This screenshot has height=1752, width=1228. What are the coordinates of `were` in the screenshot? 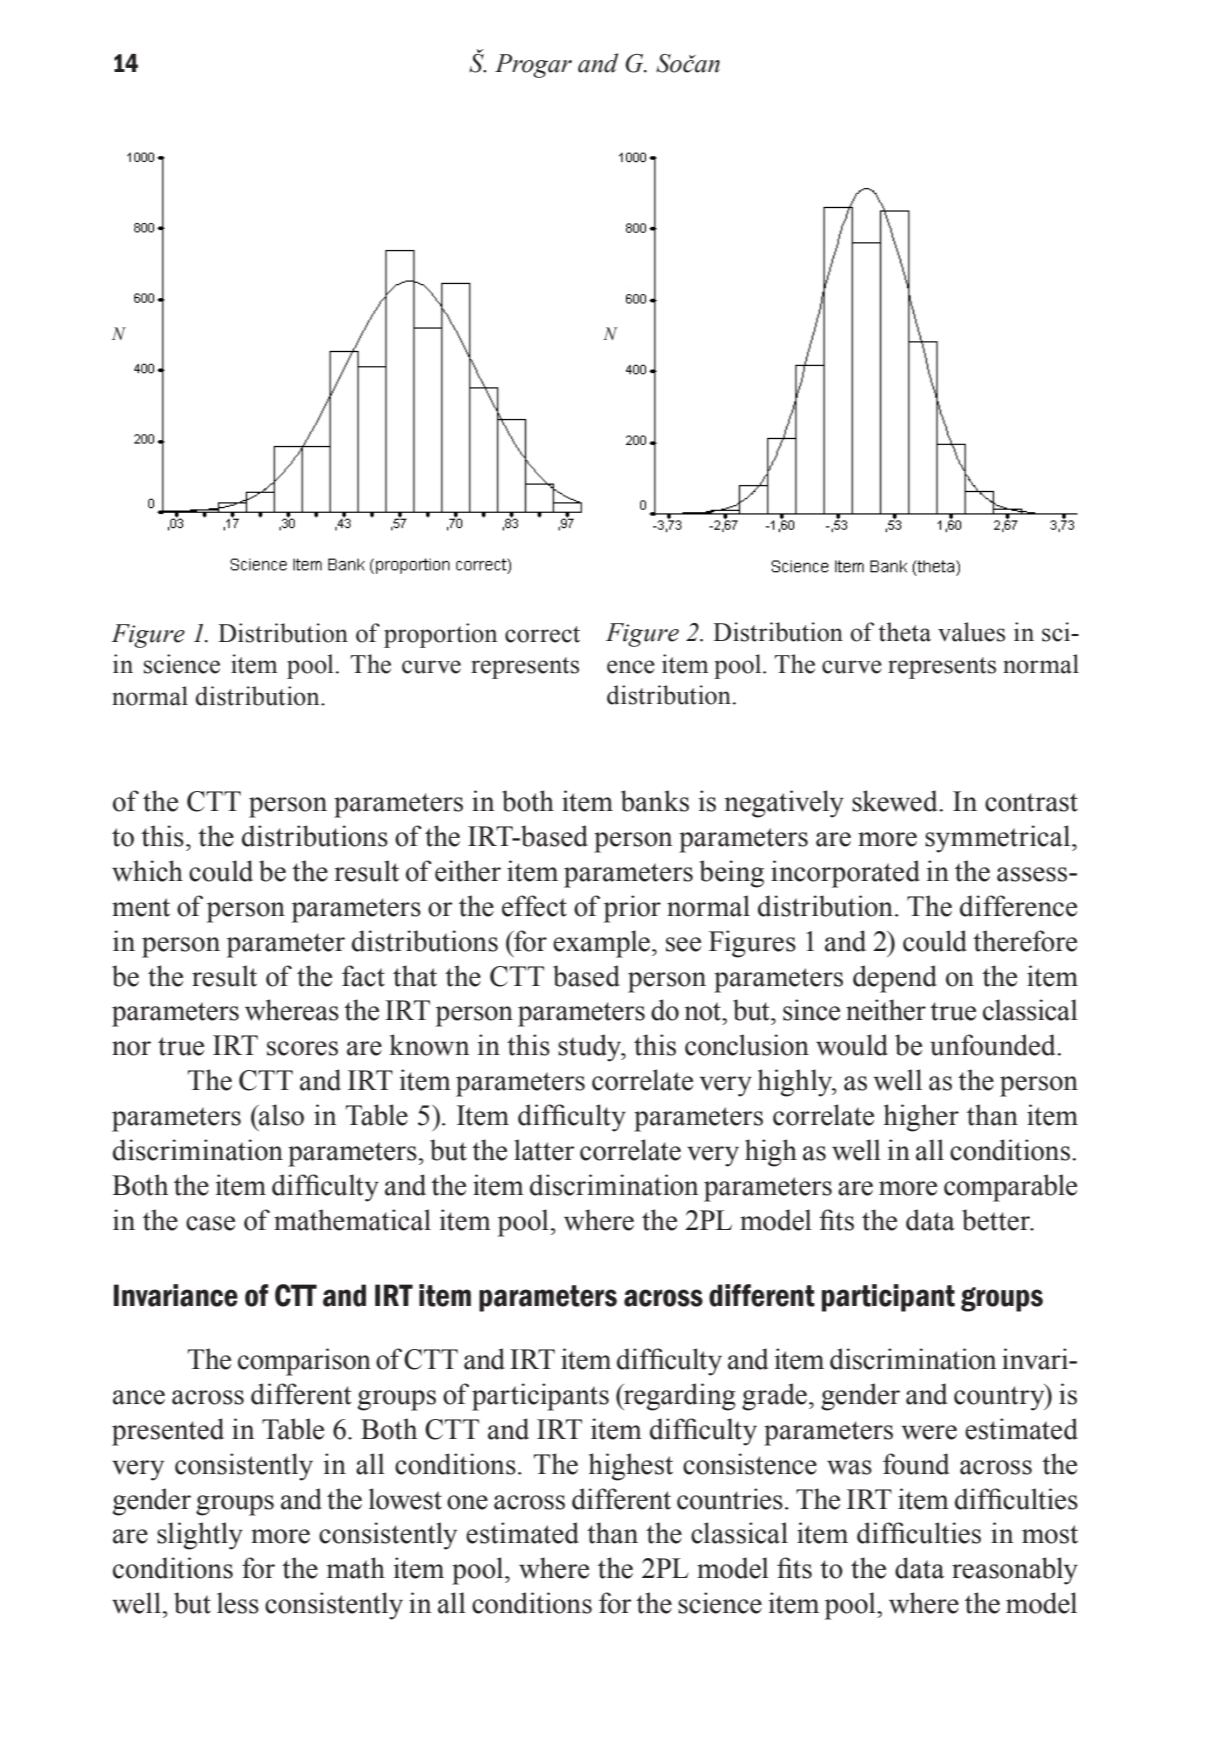 It's located at (929, 1432).
